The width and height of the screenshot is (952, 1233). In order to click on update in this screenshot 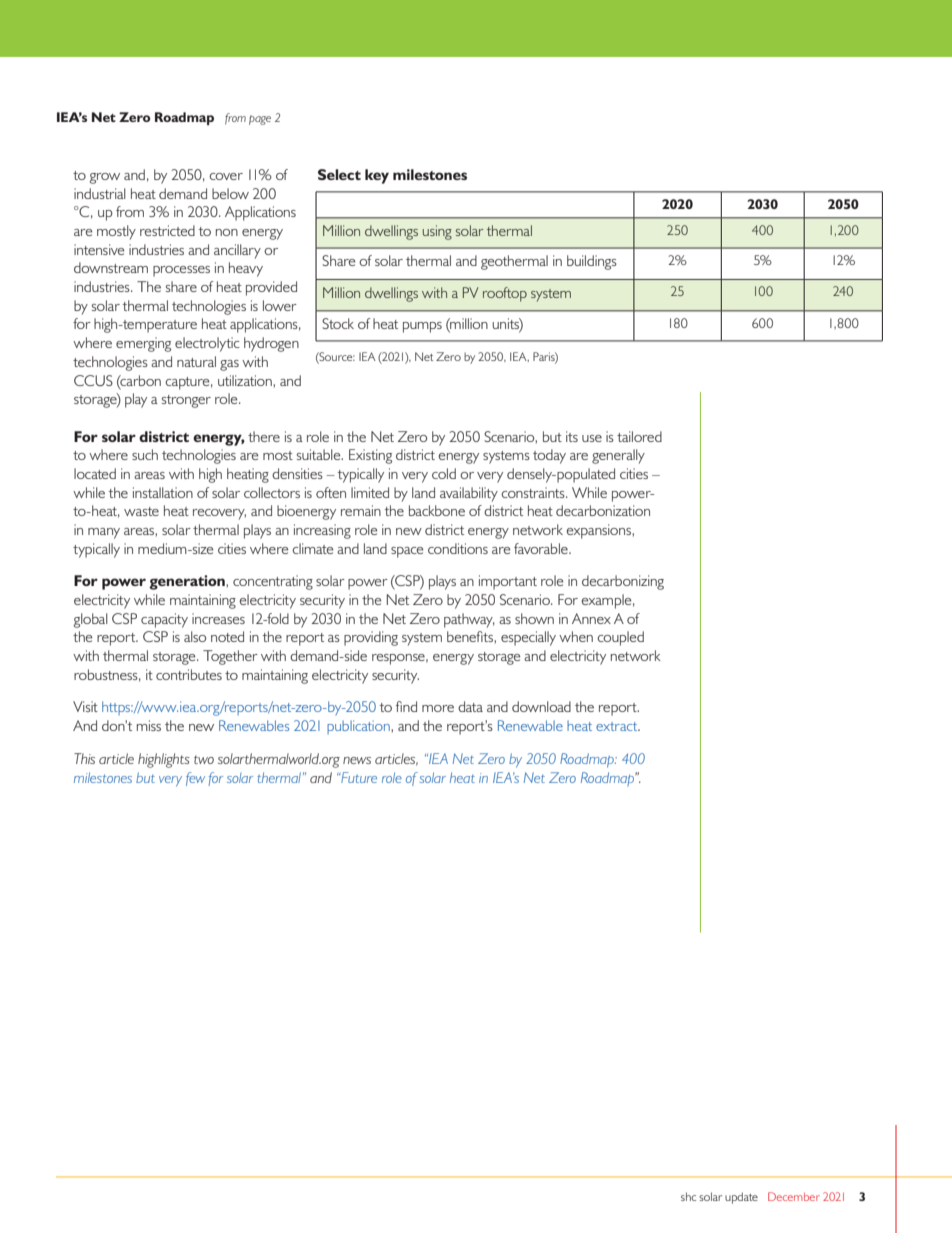, I will do `click(741, 1198)`.
